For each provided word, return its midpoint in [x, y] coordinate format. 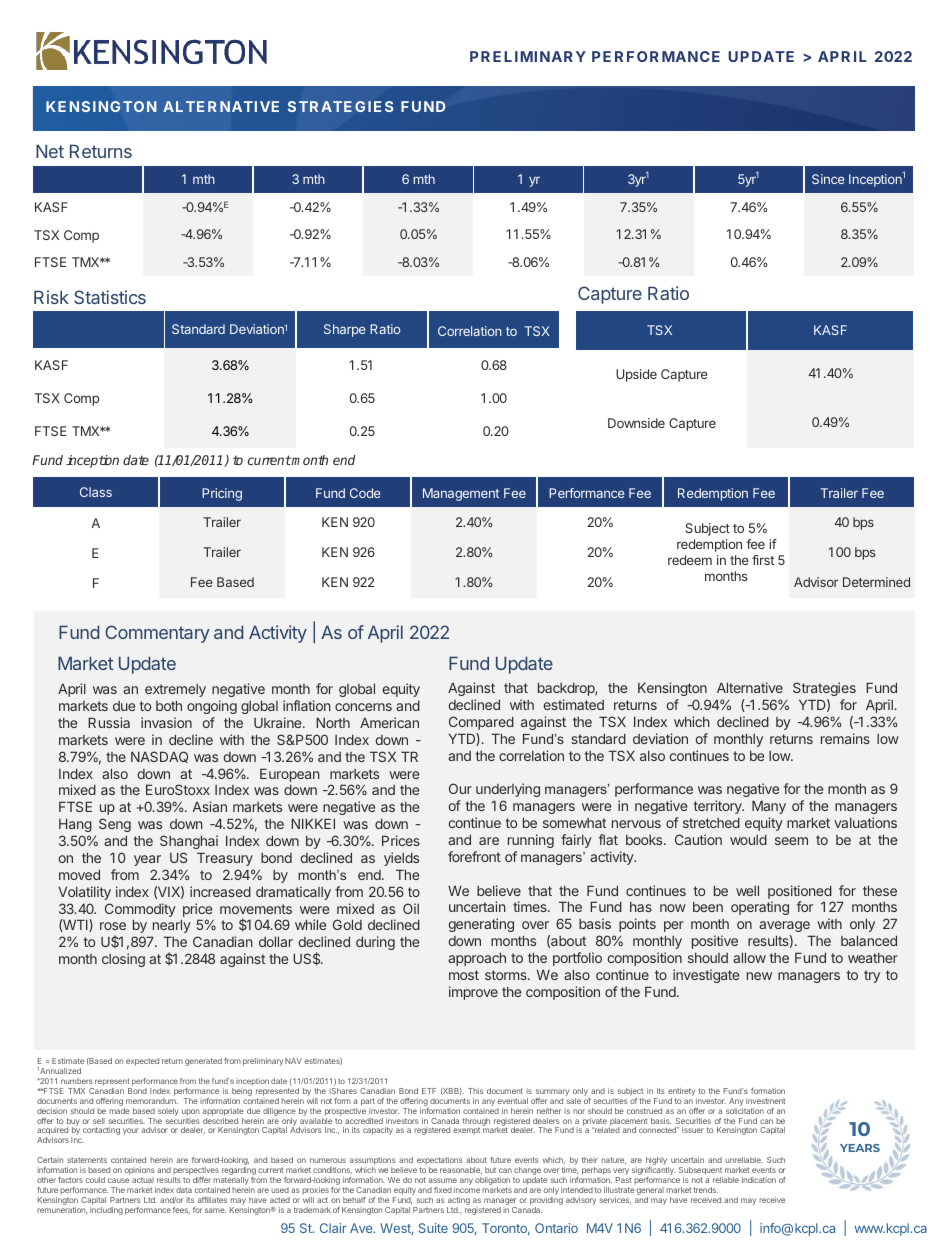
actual [143, 1180]
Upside [636, 375]
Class [96, 492]
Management [461, 494]
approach [477, 959]
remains [845, 738]
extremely [175, 690]
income [467, 1190]
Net [50, 151]
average [784, 926]
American [389, 722]
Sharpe [344, 330]
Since [828, 179]
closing [123, 960]
